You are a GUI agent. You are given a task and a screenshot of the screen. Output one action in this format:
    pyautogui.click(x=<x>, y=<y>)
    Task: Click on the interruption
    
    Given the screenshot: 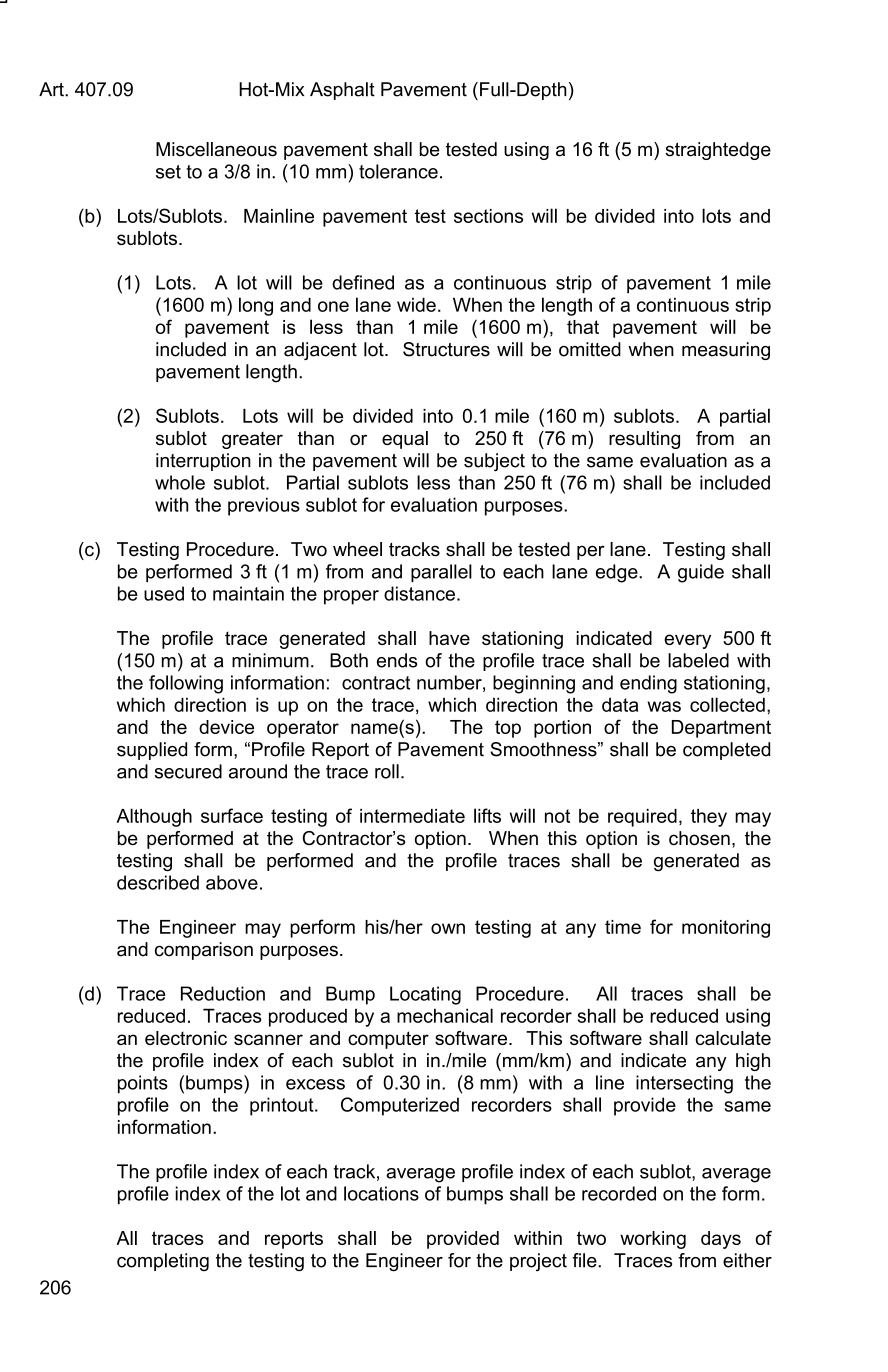 What is the action you would take?
    pyautogui.click(x=203, y=462)
